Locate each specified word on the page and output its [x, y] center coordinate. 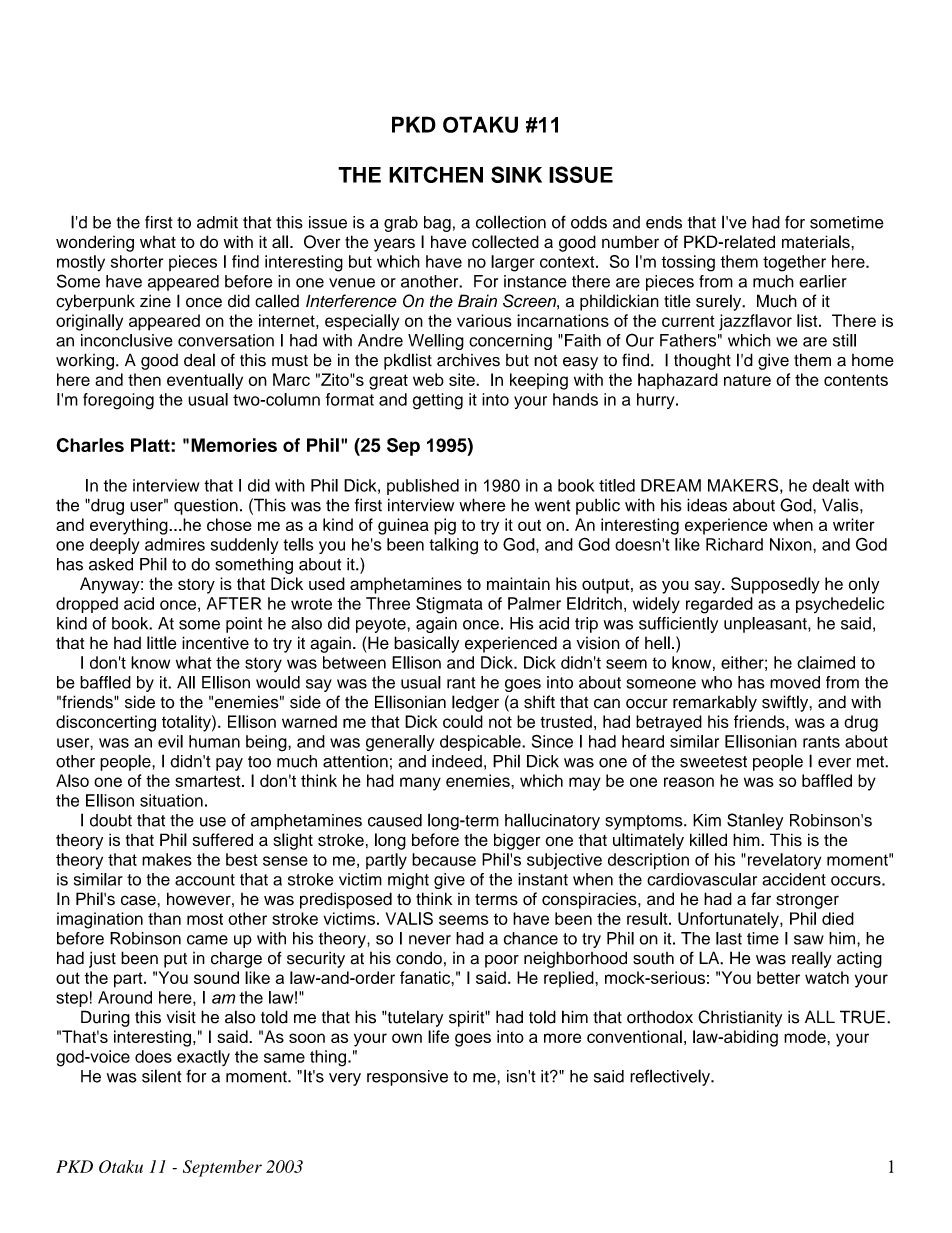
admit [217, 222]
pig [445, 526]
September [222, 1168]
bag [437, 224]
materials [817, 241]
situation [171, 800]
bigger [517, 841]
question [206, 506]
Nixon [792, 544]
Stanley [755, 821]
